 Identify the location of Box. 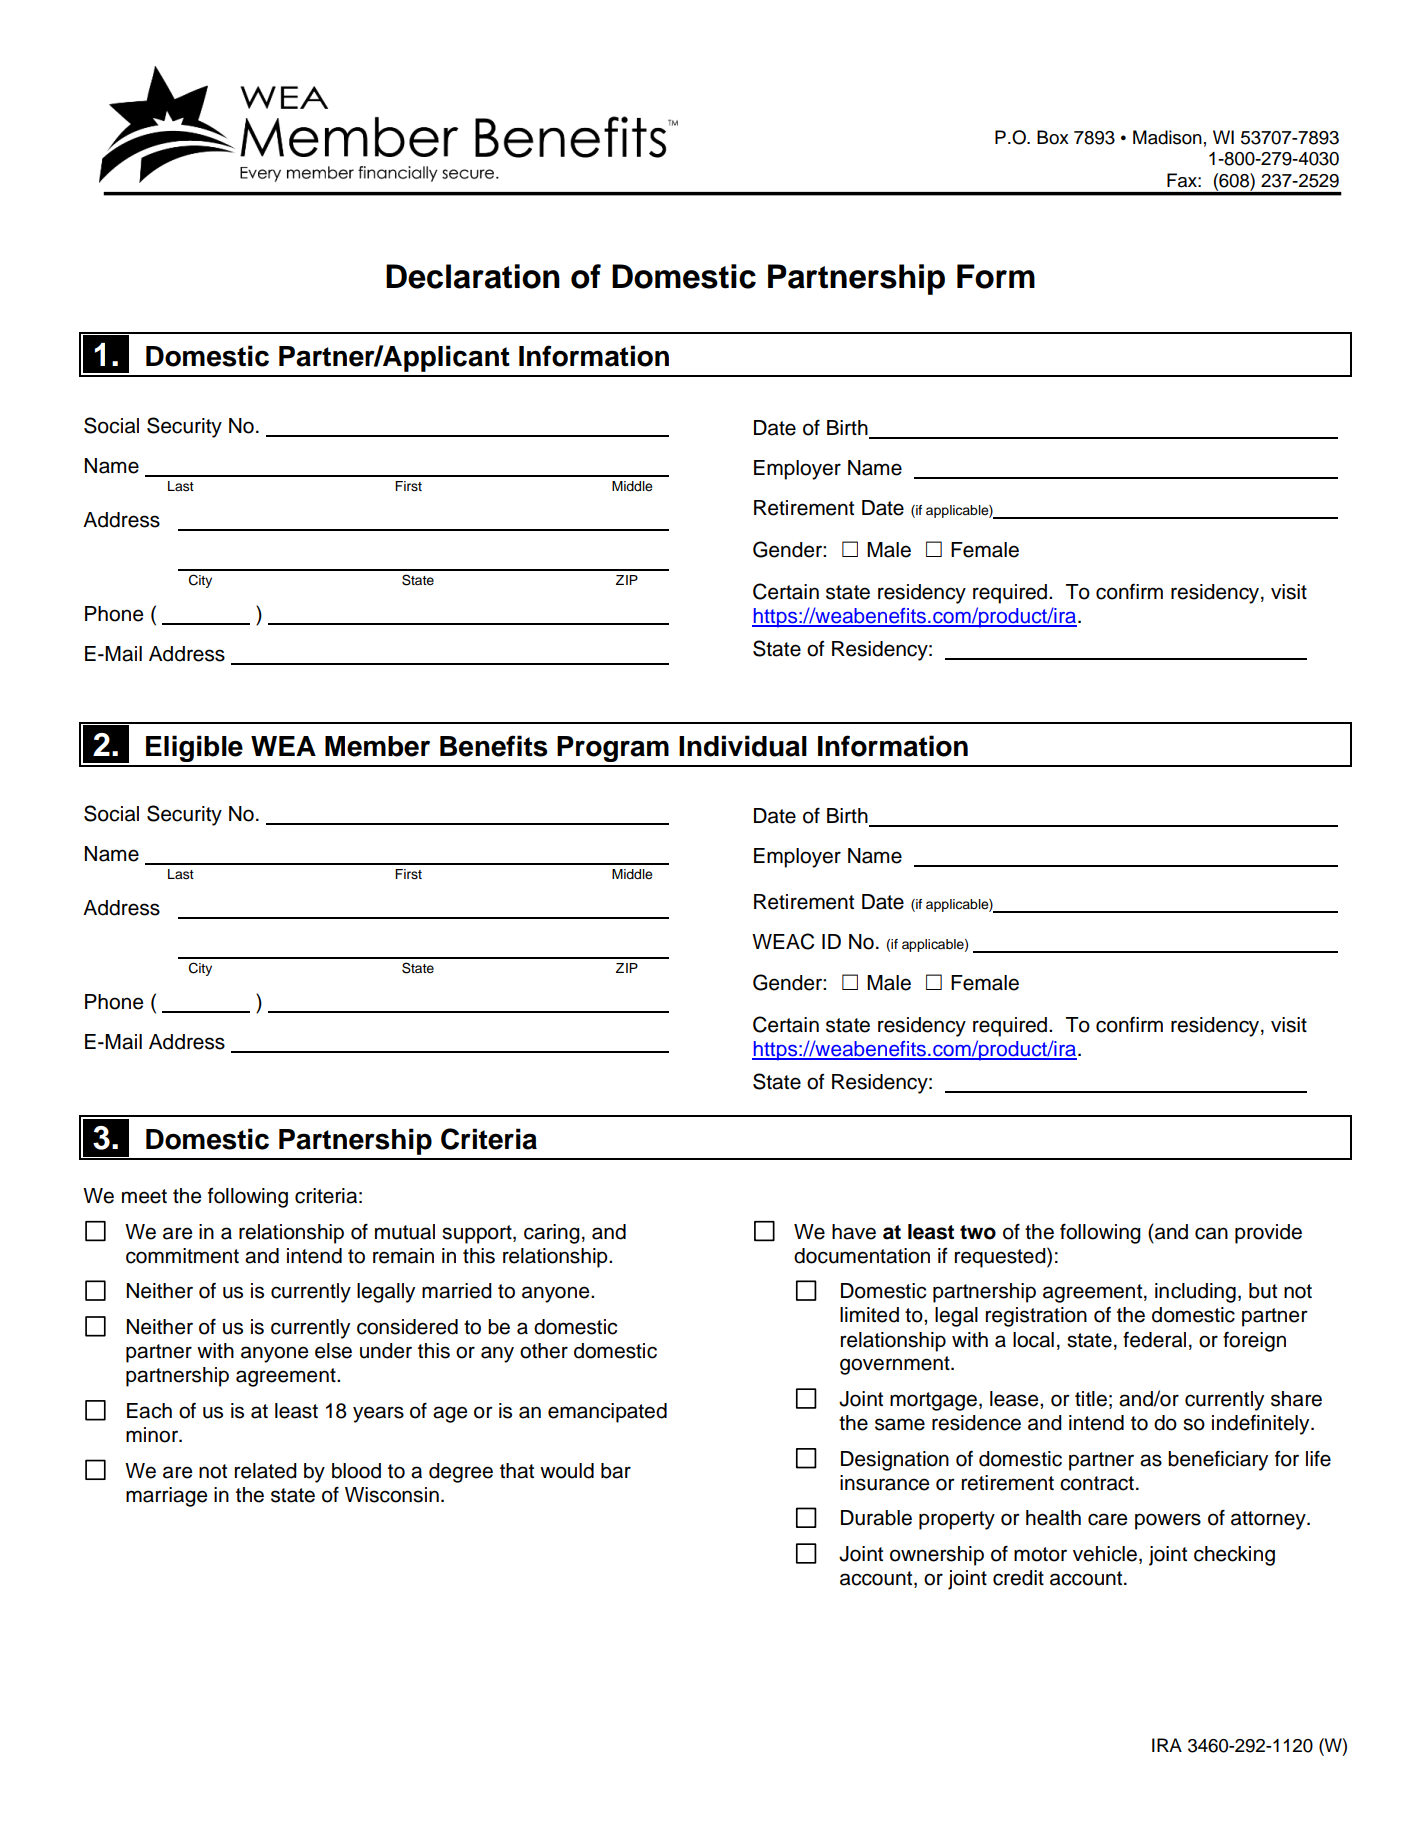
(1053, 137).
